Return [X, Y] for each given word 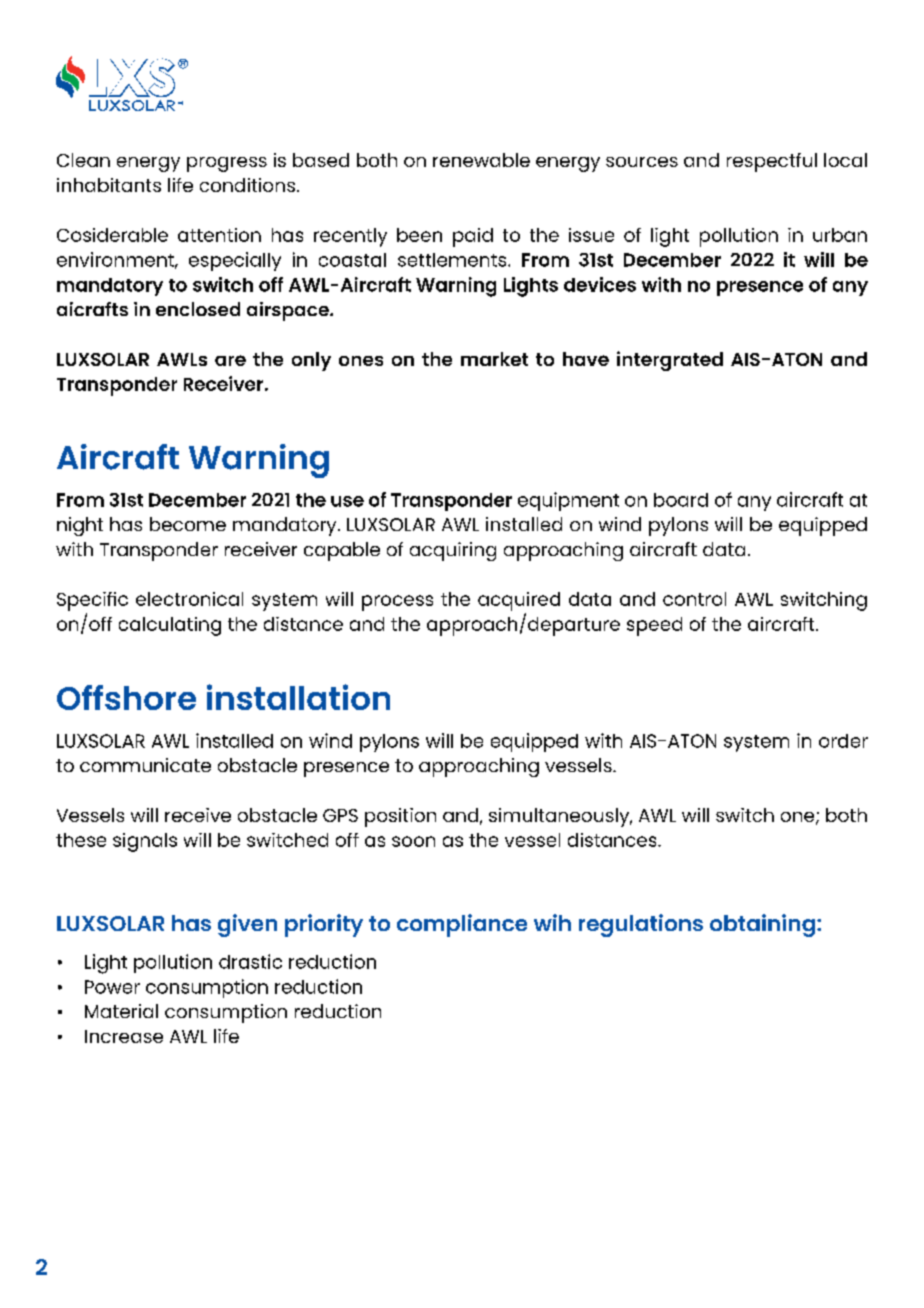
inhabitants [109, 185]
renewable [481, 160]
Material [121, 1011]
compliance [462, 925]
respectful [772, 162]
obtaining [762, 925]
